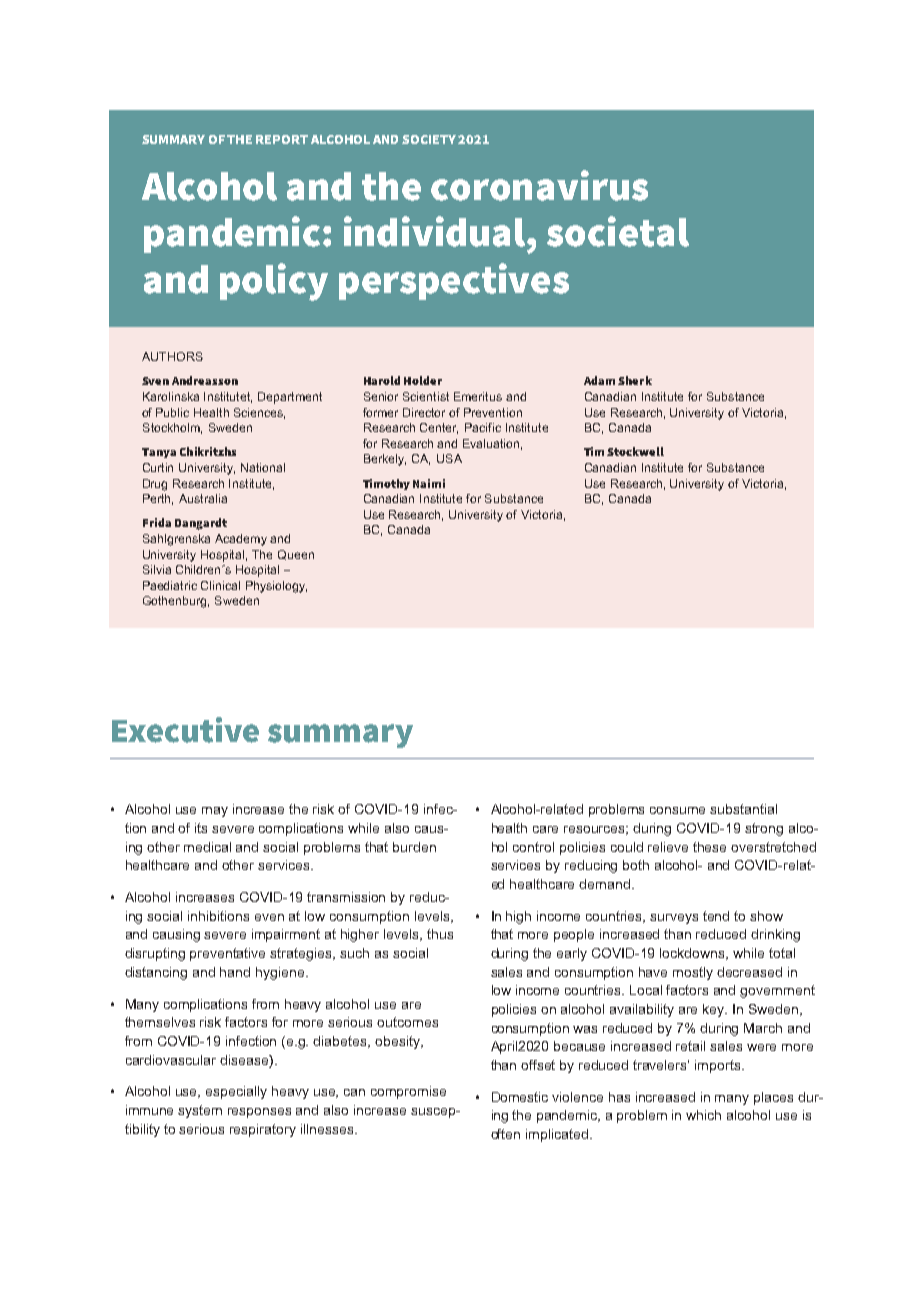  I want to click on Emeritus, so click(478, 396).
